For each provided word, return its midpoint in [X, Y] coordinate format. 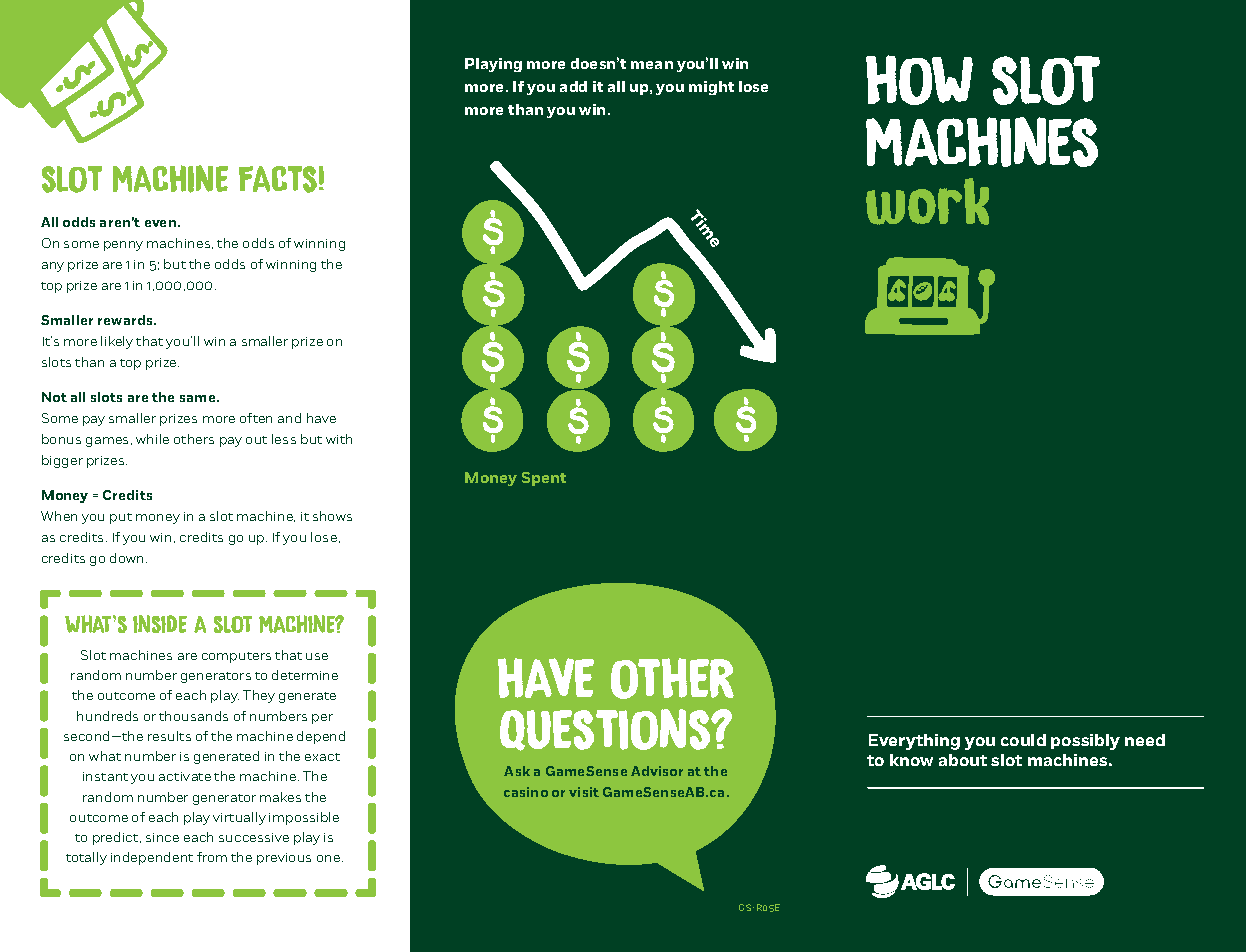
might [711, 88]
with [339, 439]
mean [652, 65]
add [573, 86]
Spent [544, 479]
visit [584, 792]
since [162, 837]
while [152, 439]
